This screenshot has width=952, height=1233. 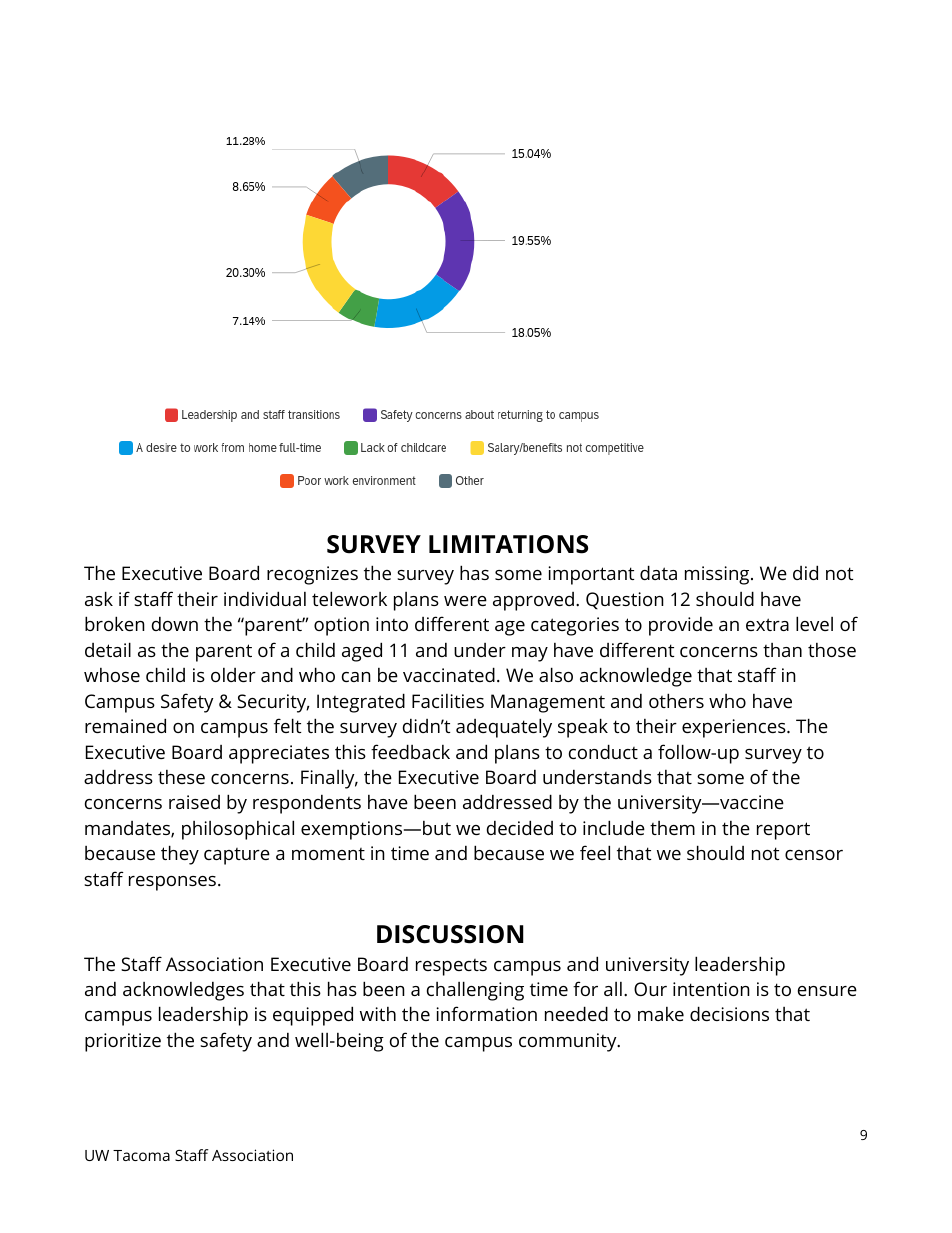 What do you see at coordinates (783, 831) in the screenshot?
I see `report` at bounding box center [783, 831].
